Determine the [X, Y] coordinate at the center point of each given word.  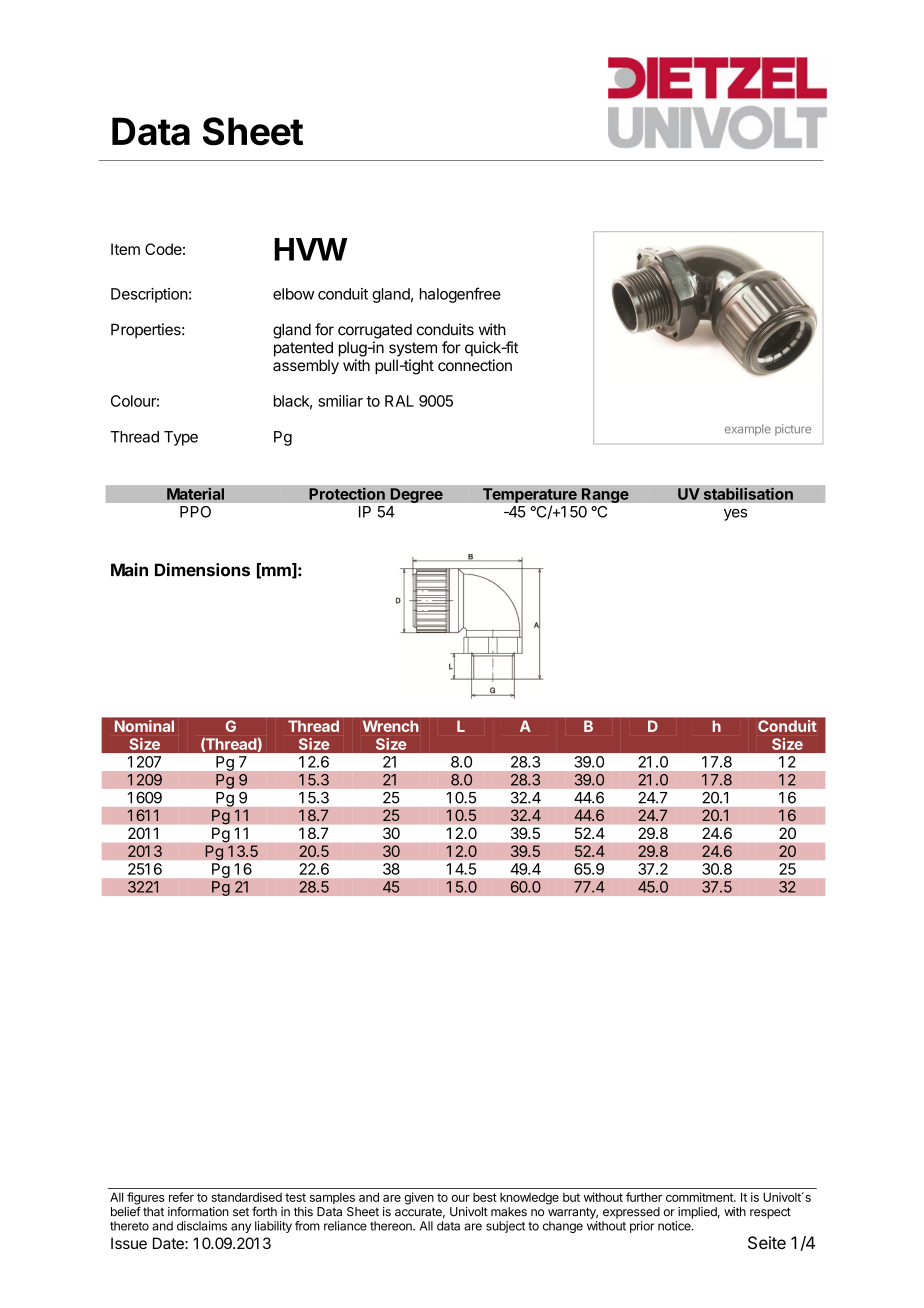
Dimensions [202, 570]
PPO [195, 512]
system [413, 349]
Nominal [144, 726]
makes [509, 1212]
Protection [347, 493]
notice [675, 1226]
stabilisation [748, 493]
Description [149, 295]
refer [181, 1197]
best [485, 1197]
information [198, 1211]
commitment [700, 1197]
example [748, 430]
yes [735, 514]
